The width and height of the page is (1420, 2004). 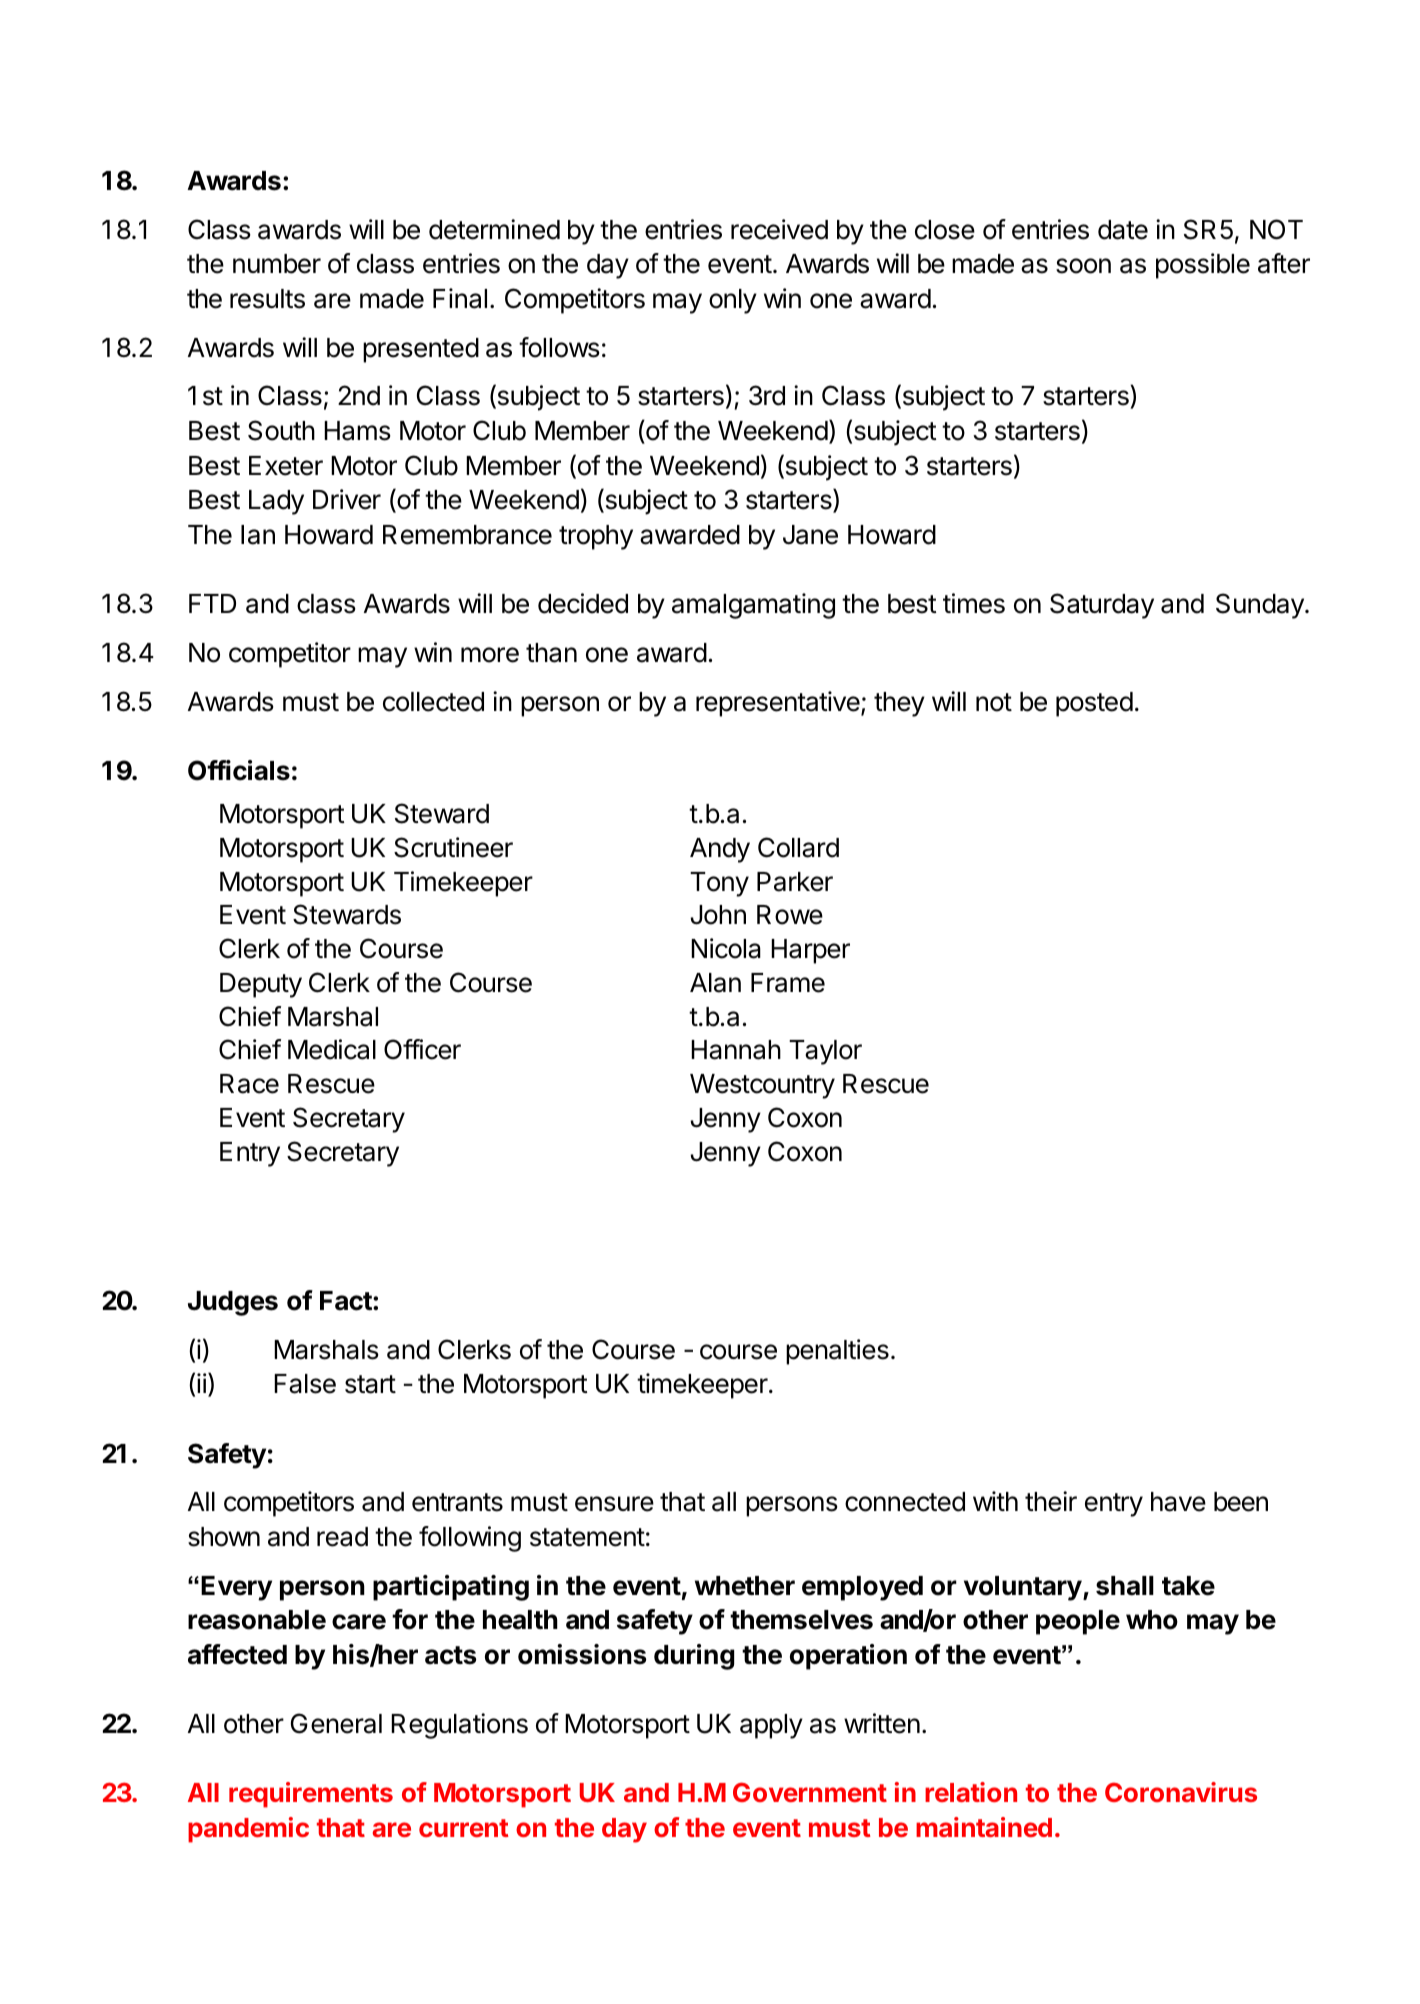 What do you see at coordinates (720, 850) in the page?
I see `Andy` at bounding box center [720, 850].
